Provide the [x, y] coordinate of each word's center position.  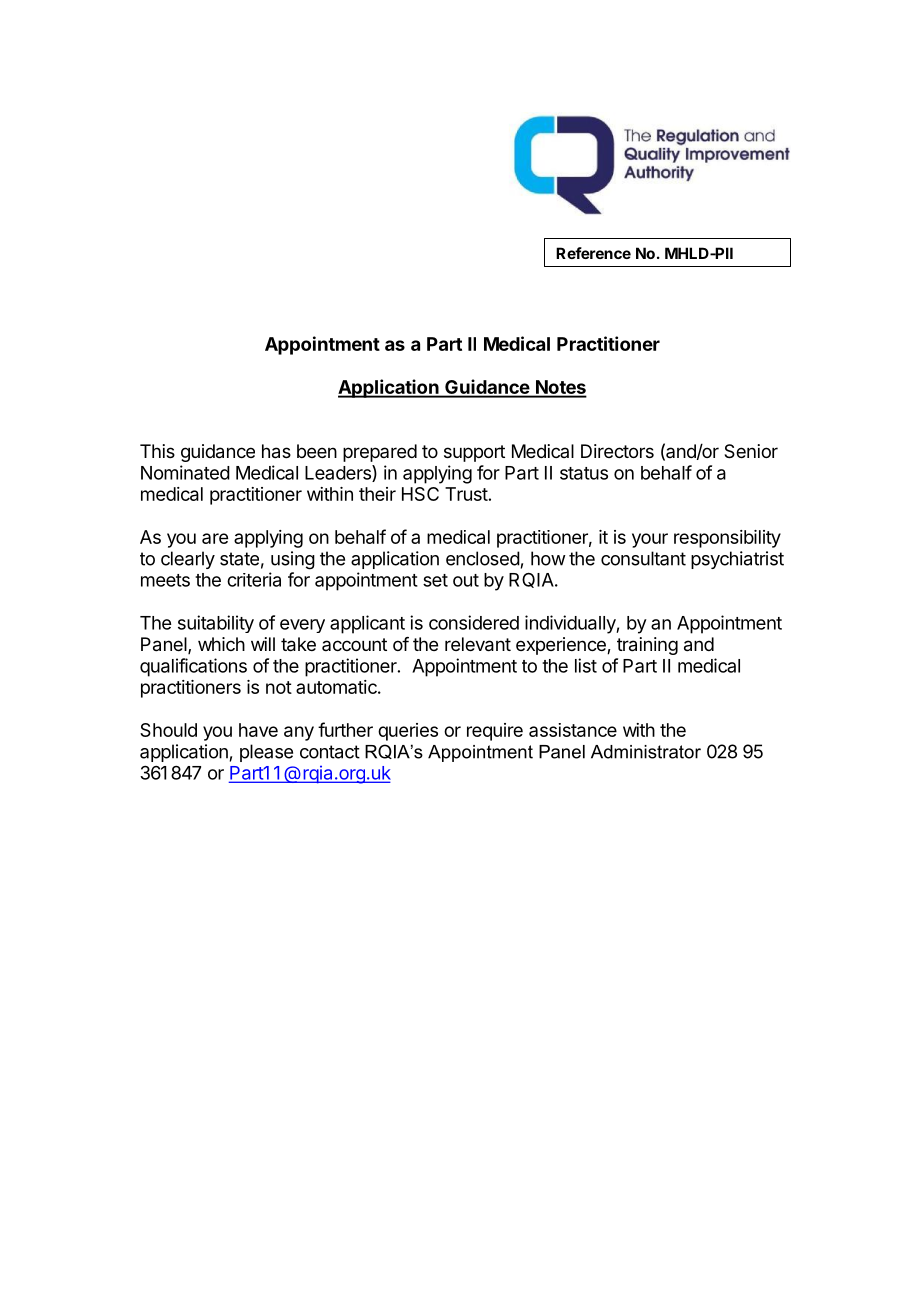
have [258, 730]
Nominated [185, 472]
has [276, 451]
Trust [466, 494]
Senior [751, 451]
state [239, 559]
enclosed [483, 558]
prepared [380, 453]
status [584, 473]
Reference [593, 253]
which [221, 644]
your [650, 540]
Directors [617, 451]
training [647, 646]
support [474, 453]
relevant [478, 644]
